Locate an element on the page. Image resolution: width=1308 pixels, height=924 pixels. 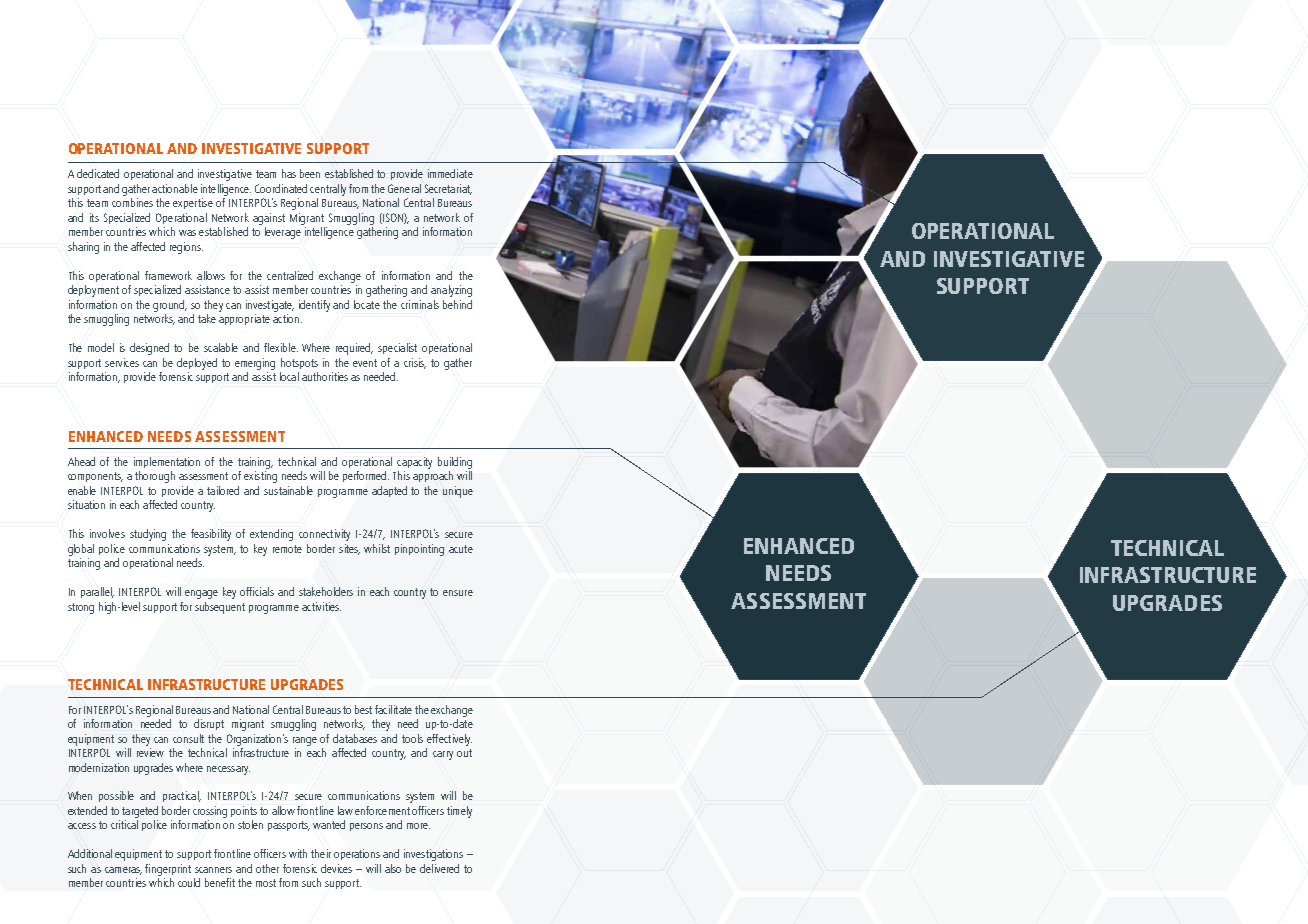
Coordinated is located at coordinates (281, 188).
